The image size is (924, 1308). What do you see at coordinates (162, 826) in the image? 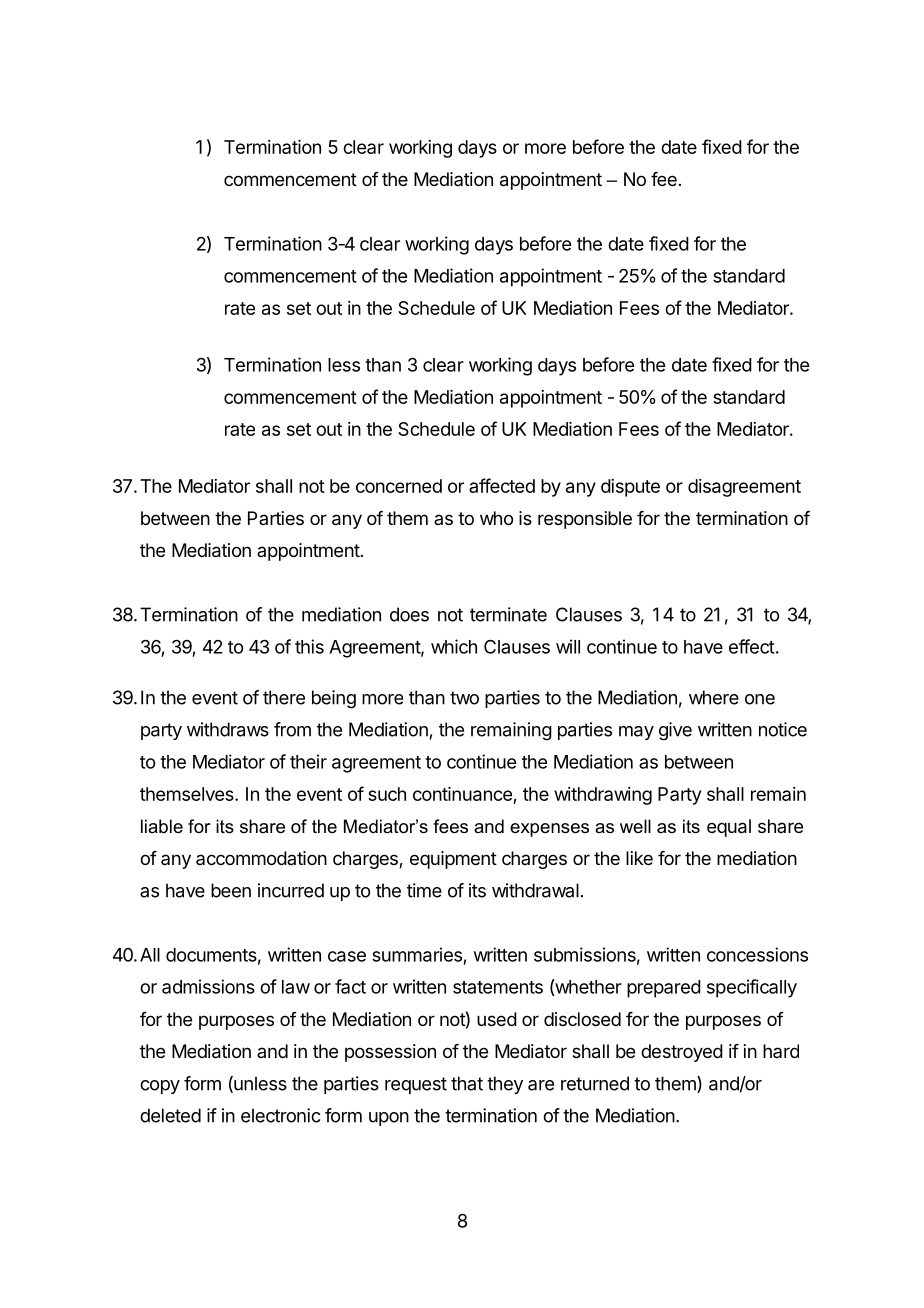
I see `liable` at bounding box center [162, 826].
